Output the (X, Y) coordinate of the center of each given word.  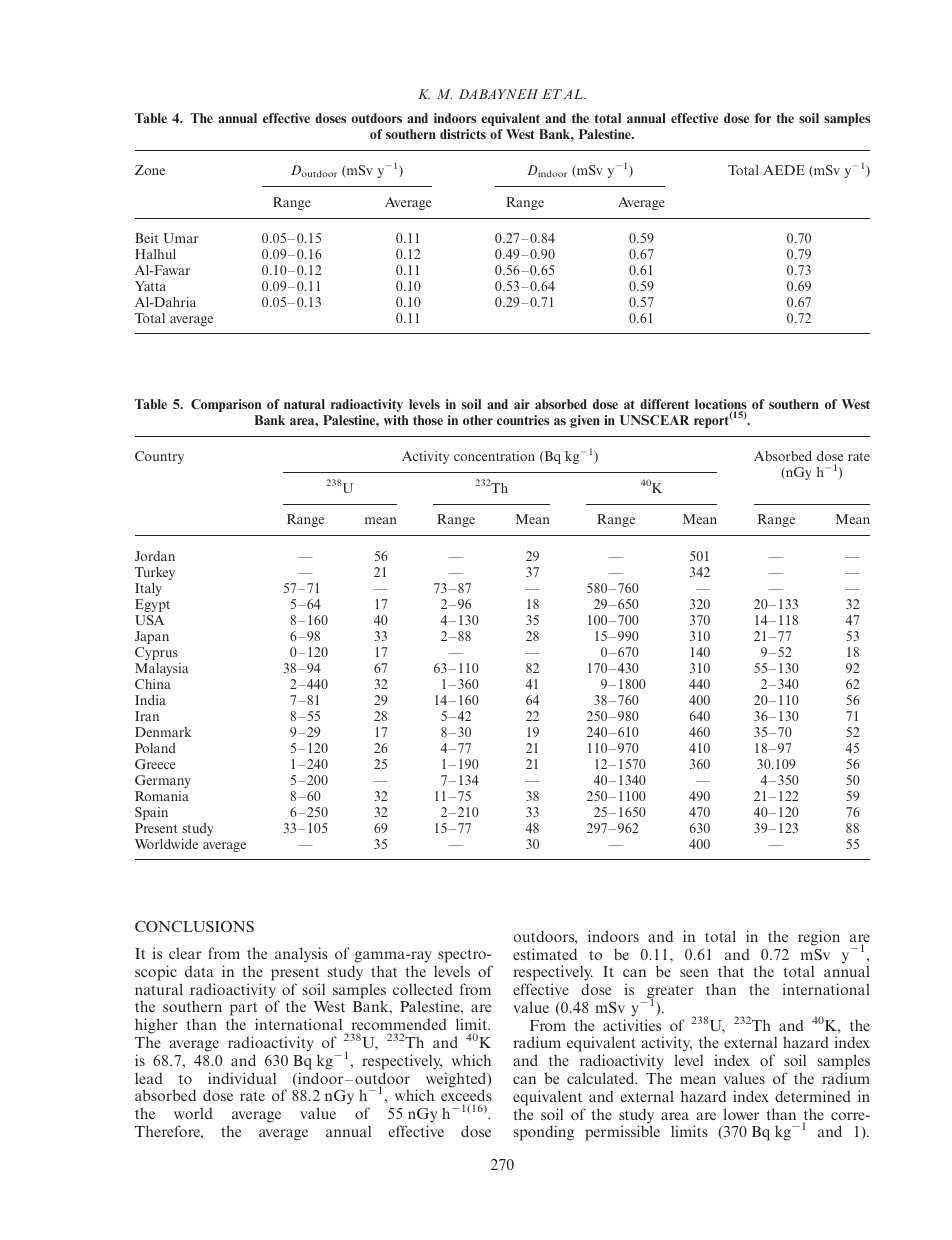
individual (242, 1078)
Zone (150, 170)
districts (463, 134)
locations (721, 405)
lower (741, 1114)
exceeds (466, 1097)
